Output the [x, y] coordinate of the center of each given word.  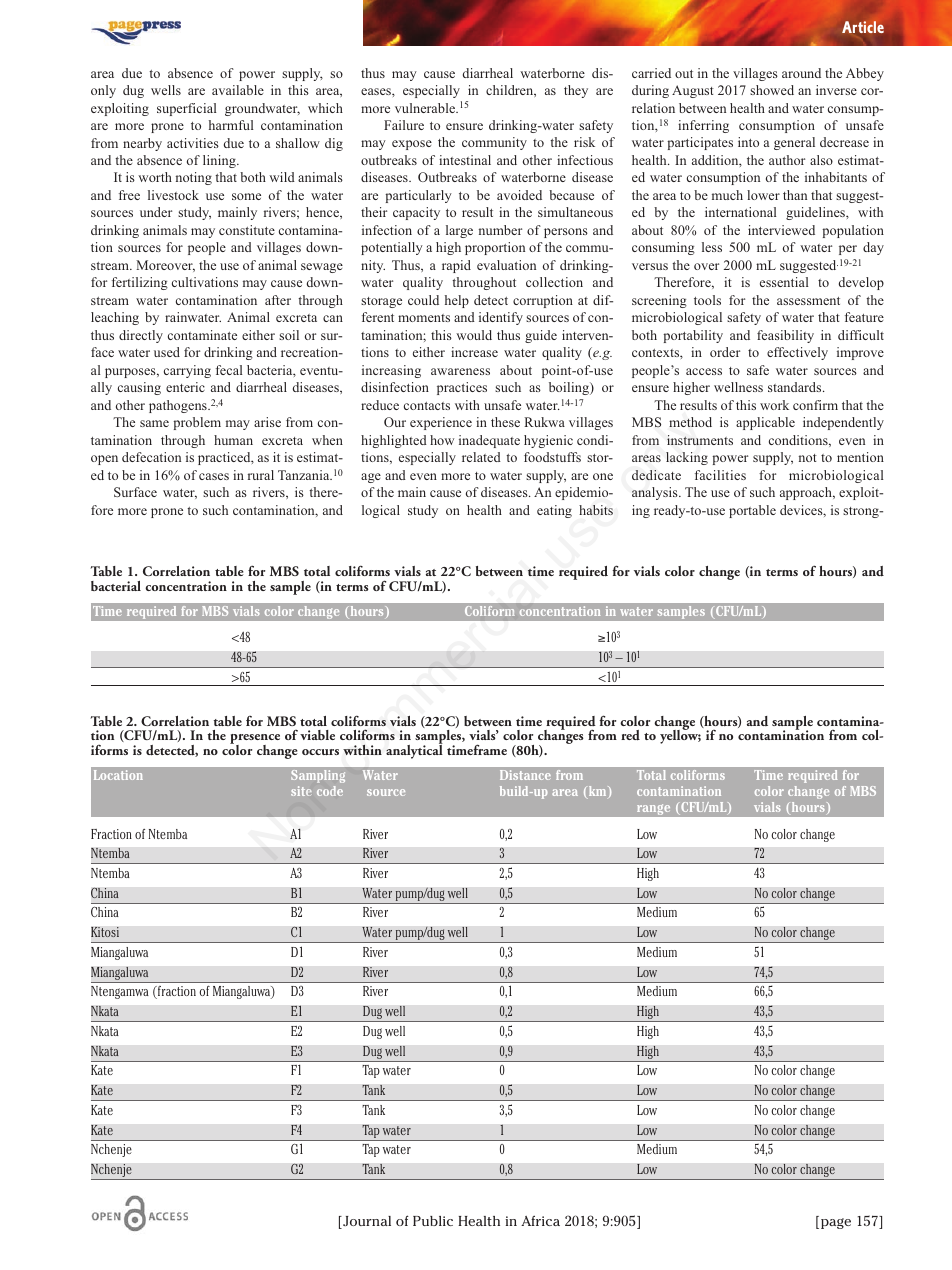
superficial [186, 109]
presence [255, 740]
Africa [540, 1220]
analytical [414, 751]
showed [772, 90]
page [836, 1223]
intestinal [465, 160]
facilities [720, 475]
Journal [366, 1222]
